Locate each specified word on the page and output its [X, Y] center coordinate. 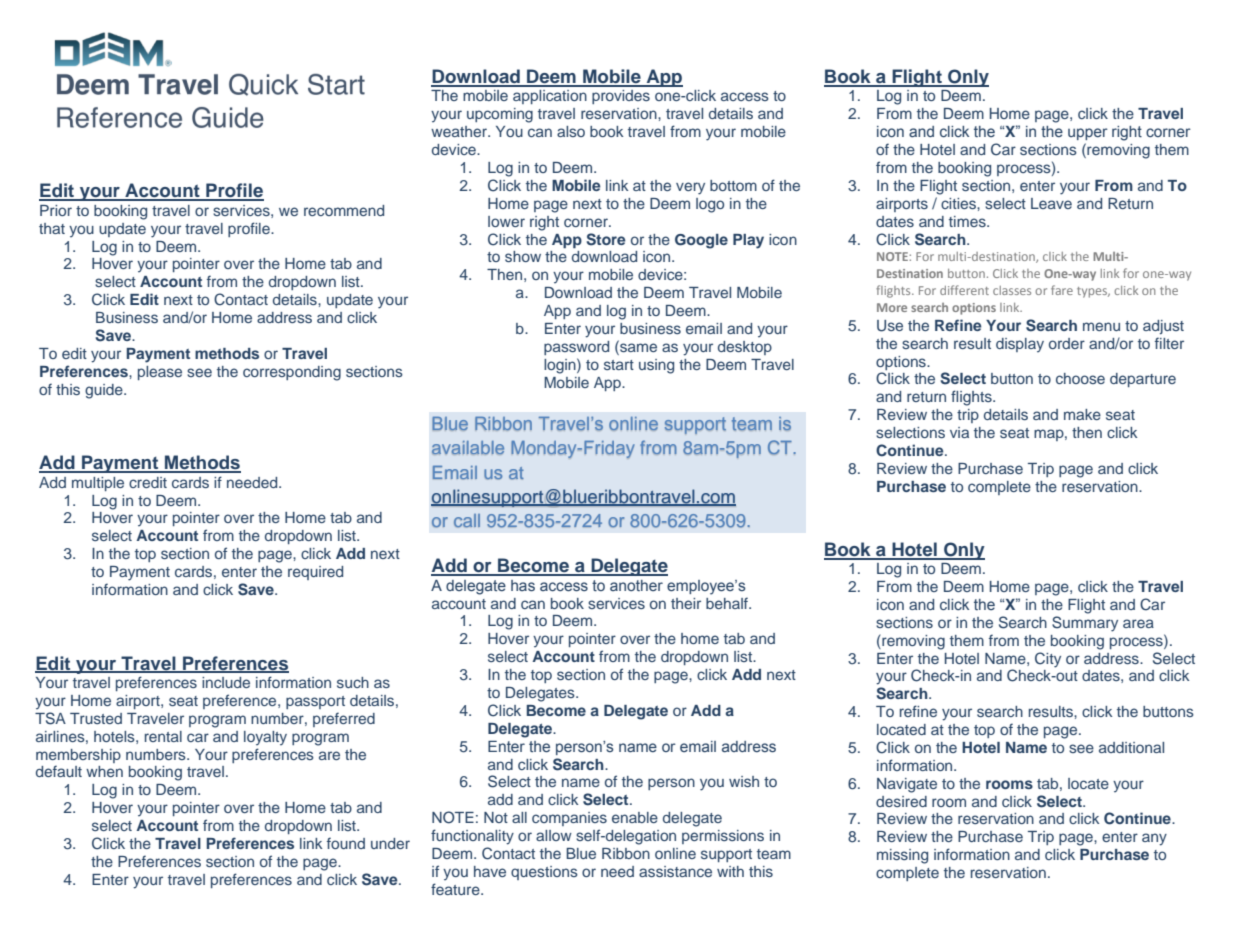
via [959, 432]
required [315, 573]
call [467, 521]
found [346, 843]
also [571, 131]
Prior [56, 210]
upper [1088, 134]
